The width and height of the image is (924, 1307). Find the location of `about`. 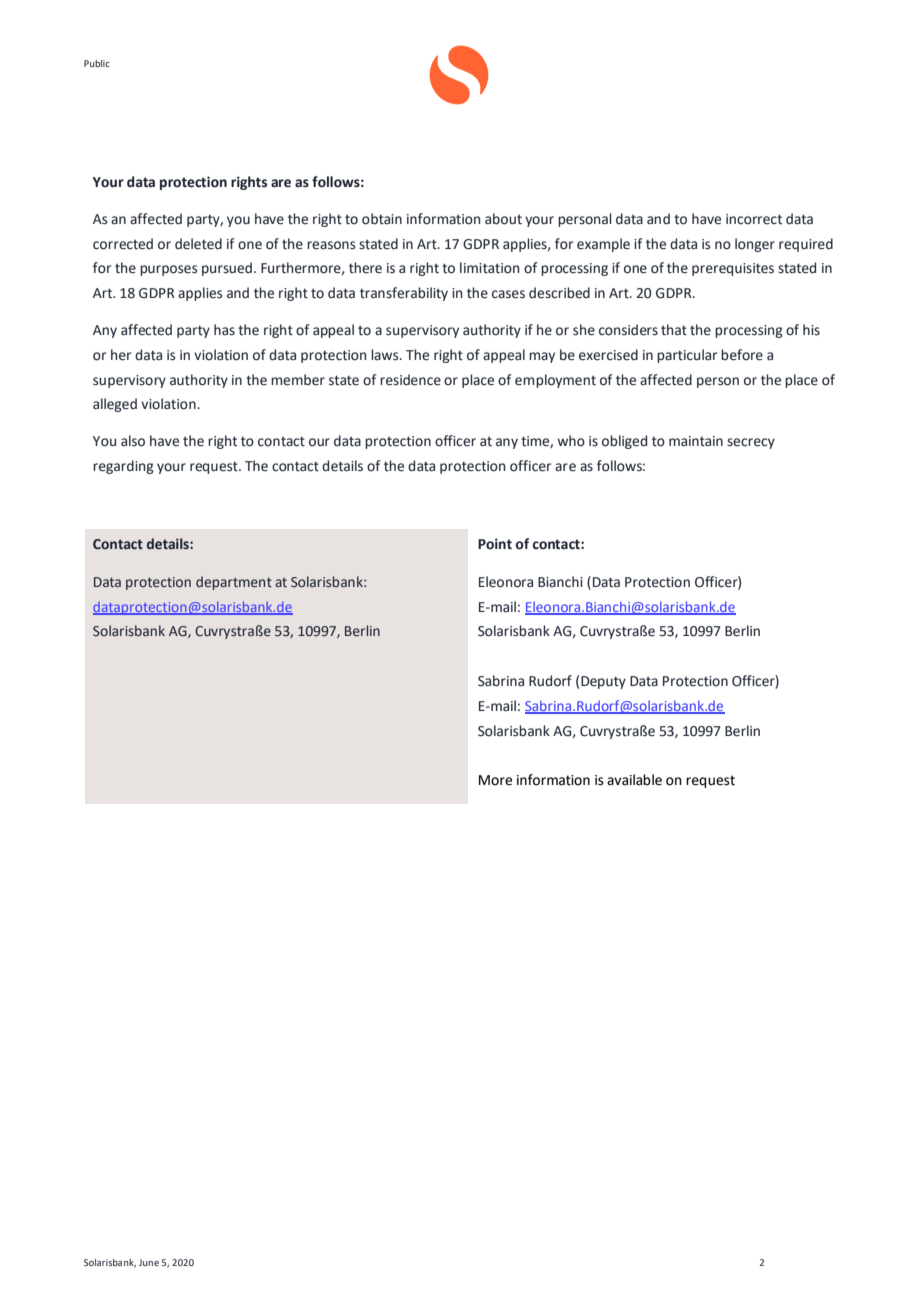

about is located at coordinates (503, 219).
